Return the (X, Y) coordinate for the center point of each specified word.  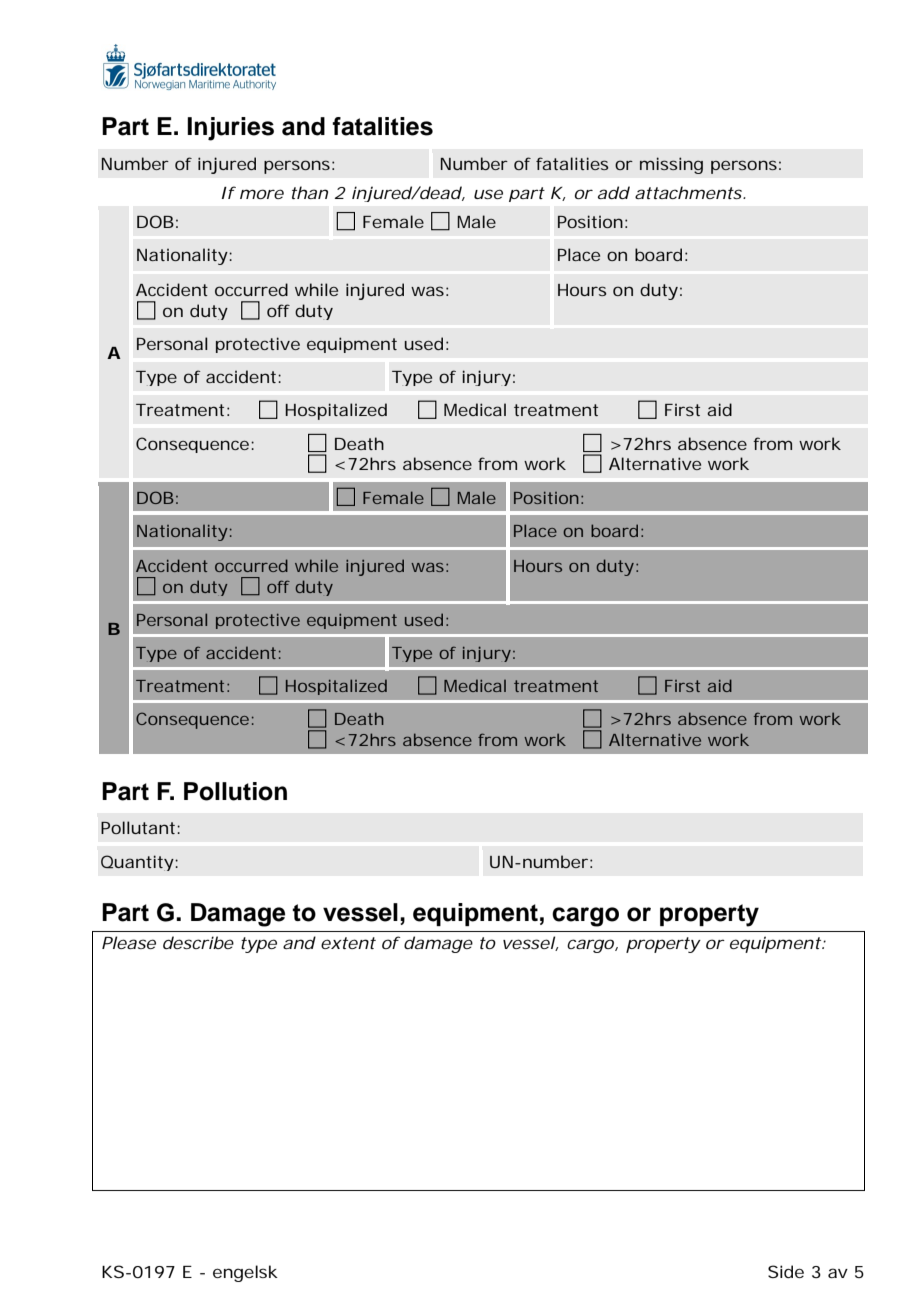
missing (671, 165)
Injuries (230, 129)
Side (786, 1271)
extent (348, 943)
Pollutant (139, 827)
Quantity (137, 863)
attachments (688, 192)
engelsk (245, 1273)
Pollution (235, 791)
